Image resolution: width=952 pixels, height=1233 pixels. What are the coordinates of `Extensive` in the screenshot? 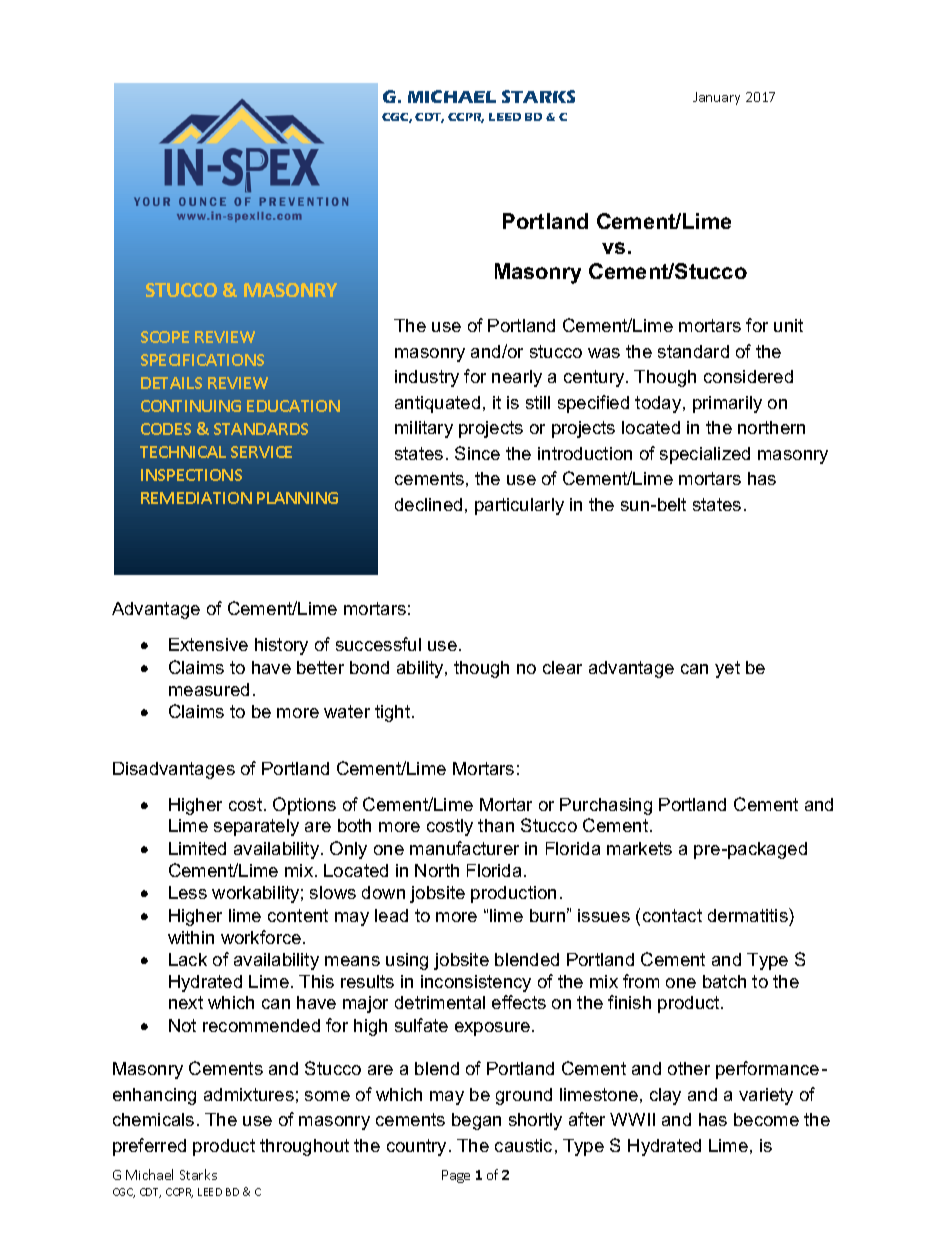 It's located at (208, 644).
